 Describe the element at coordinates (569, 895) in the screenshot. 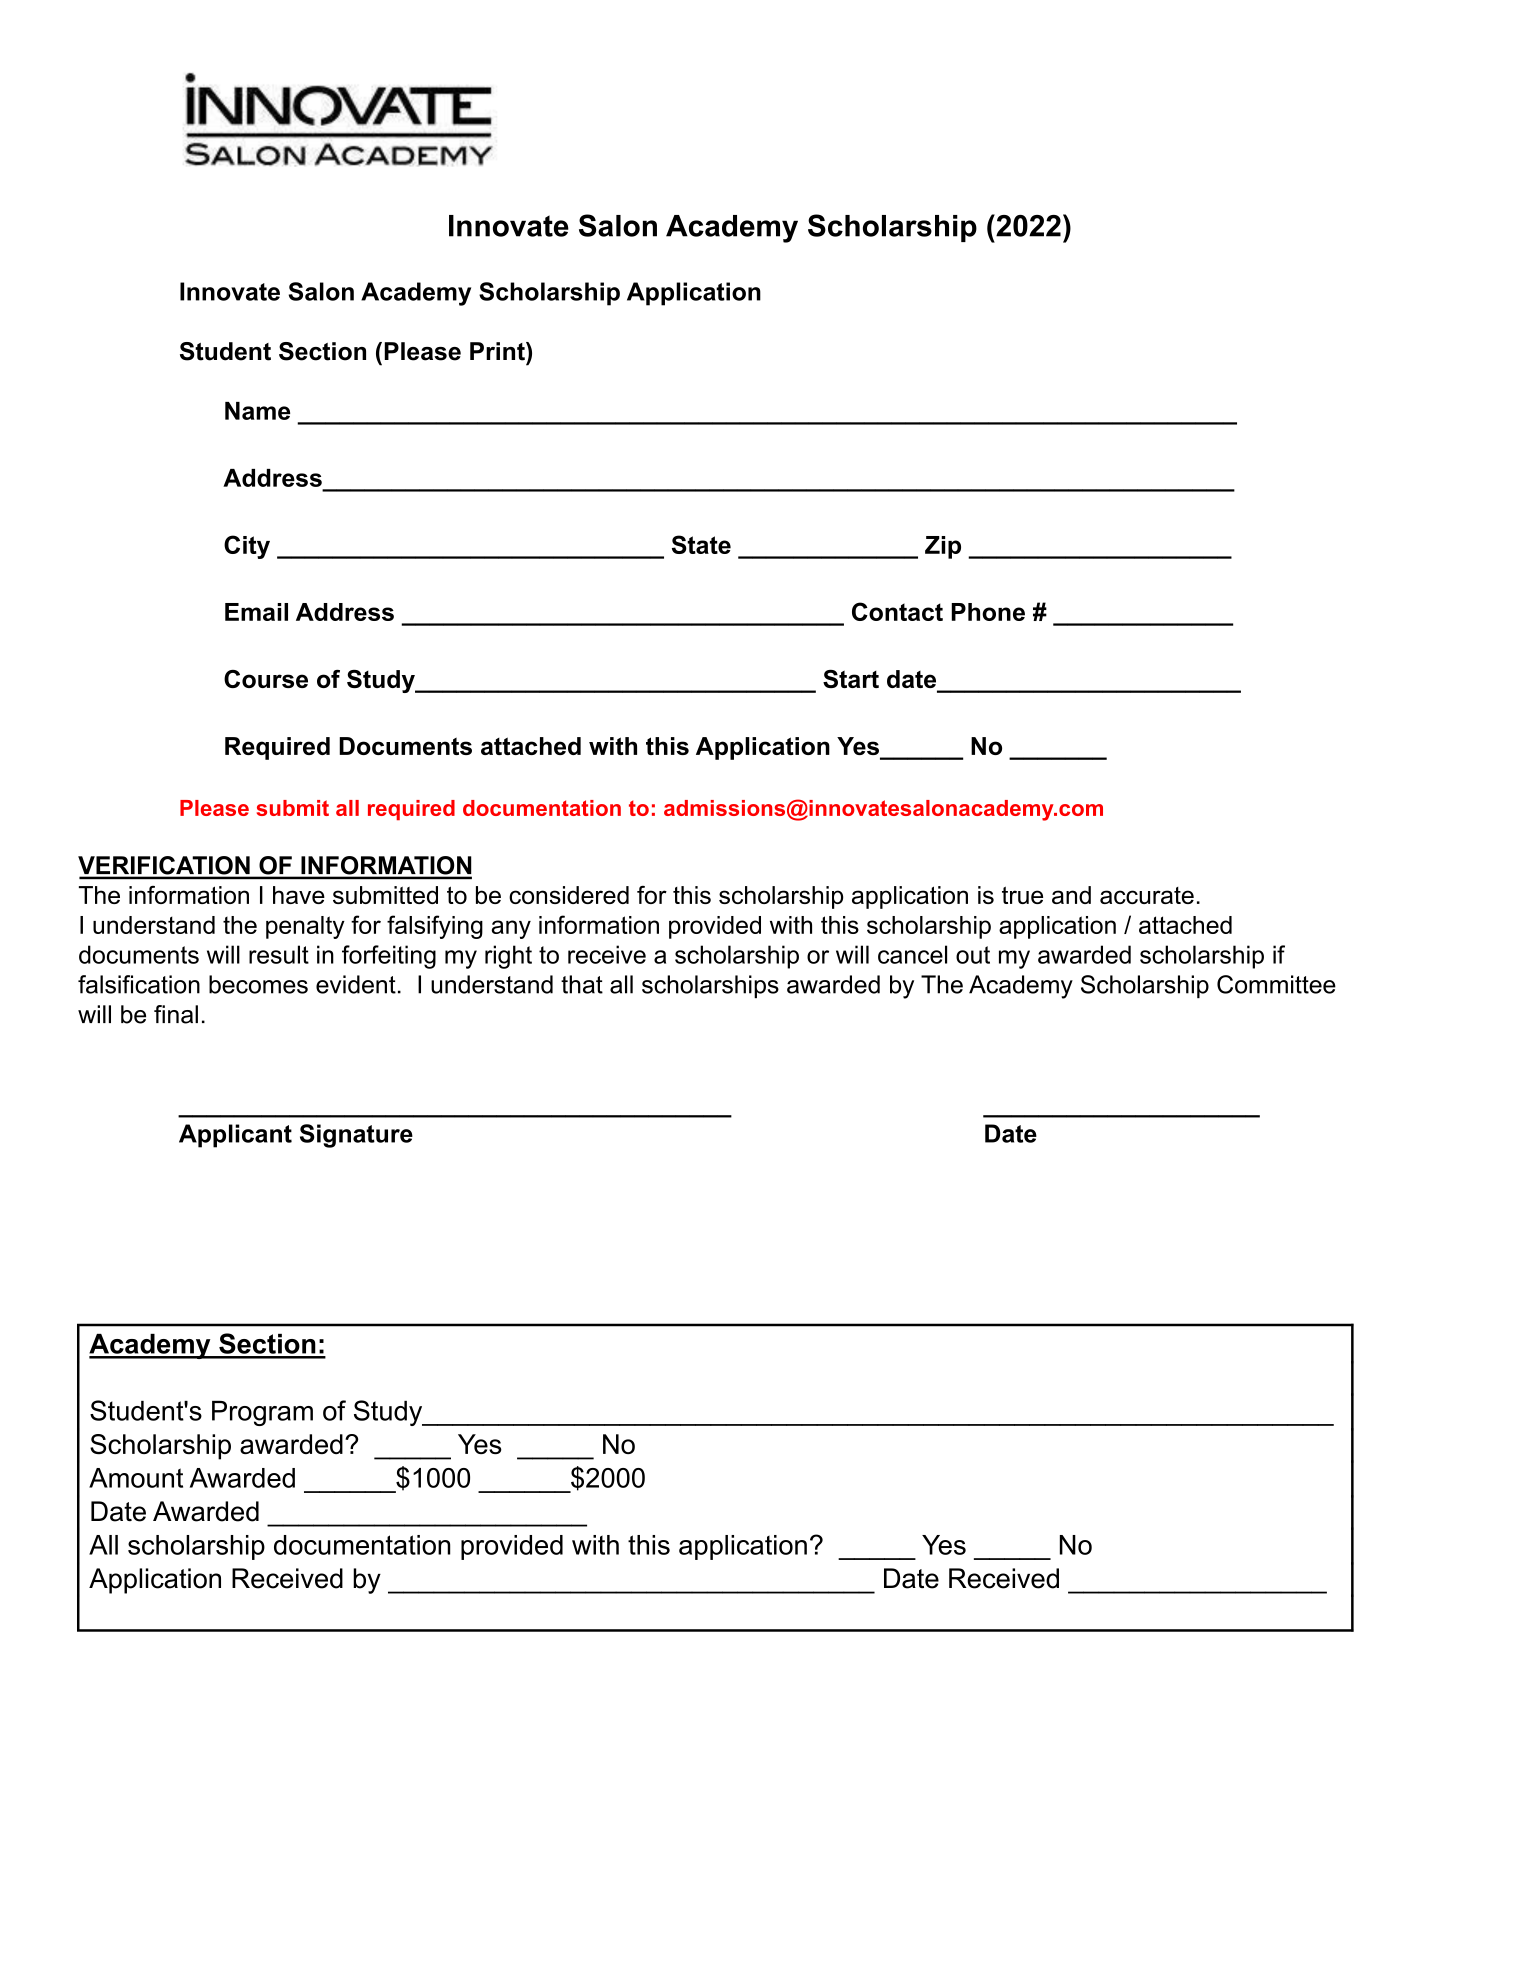

I see `considered` at that location.
